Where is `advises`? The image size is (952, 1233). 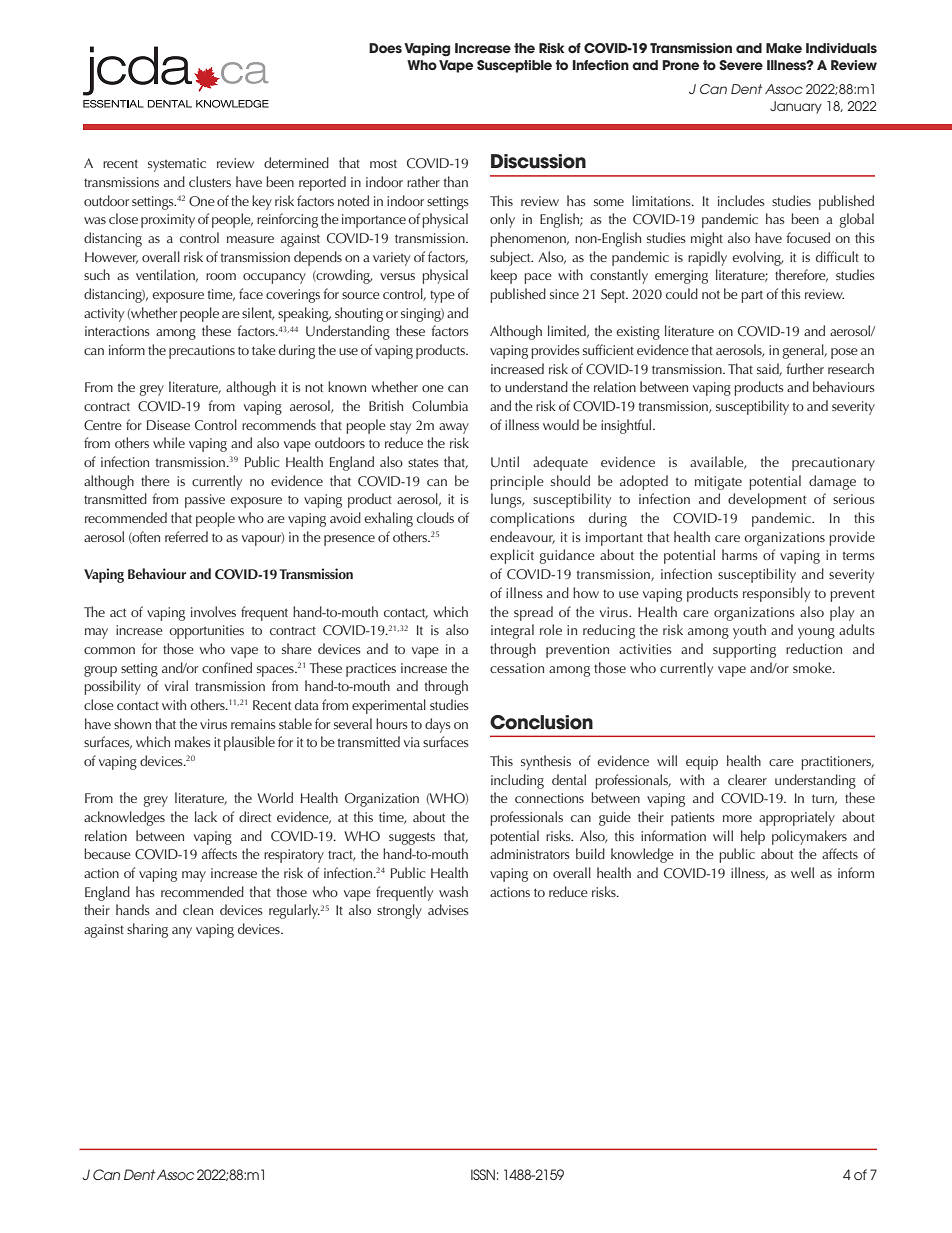
advises is located at coordinates (448, 909).
